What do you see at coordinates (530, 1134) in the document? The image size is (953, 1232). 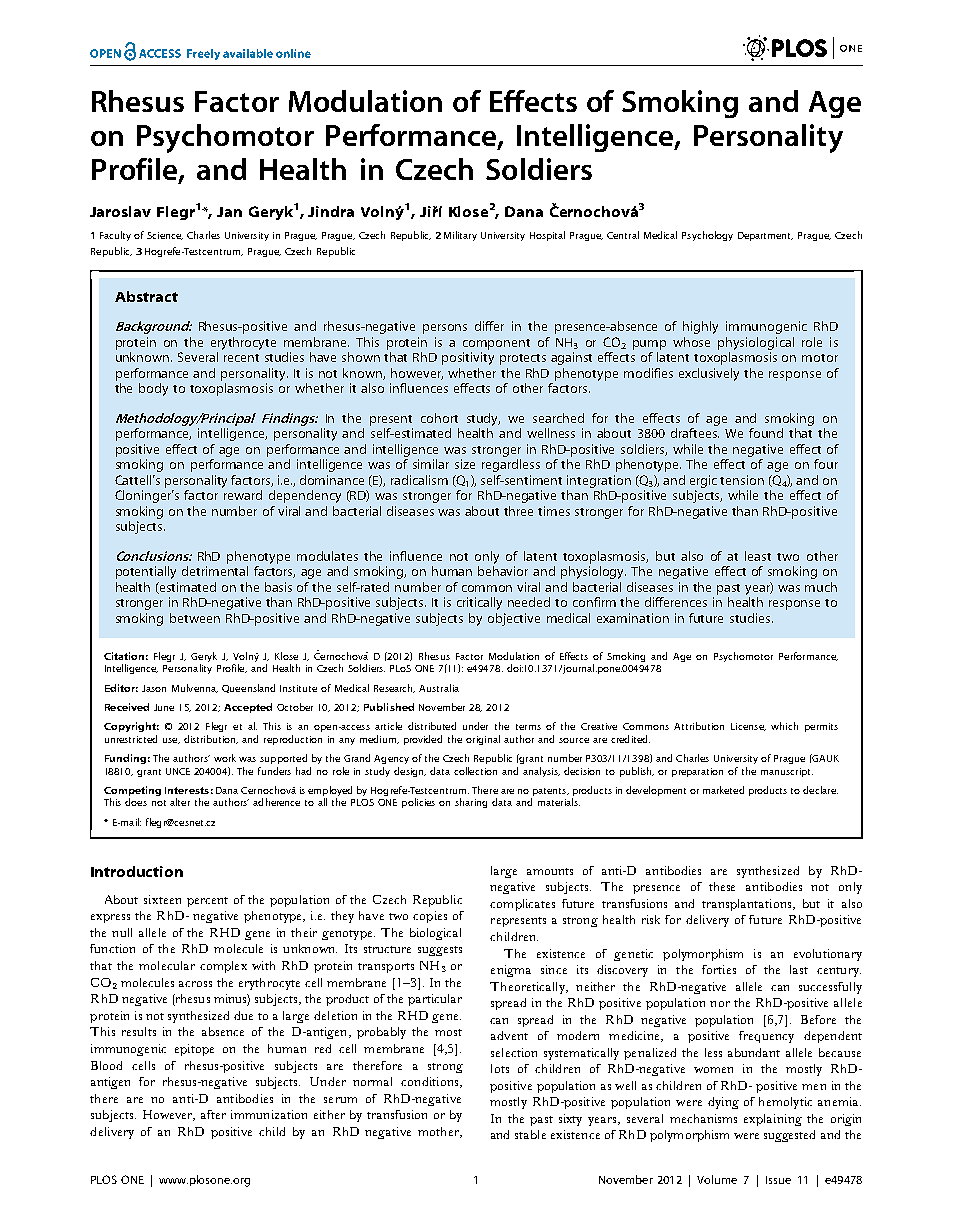 I see `stable` at bounding box center [530, 1134].
